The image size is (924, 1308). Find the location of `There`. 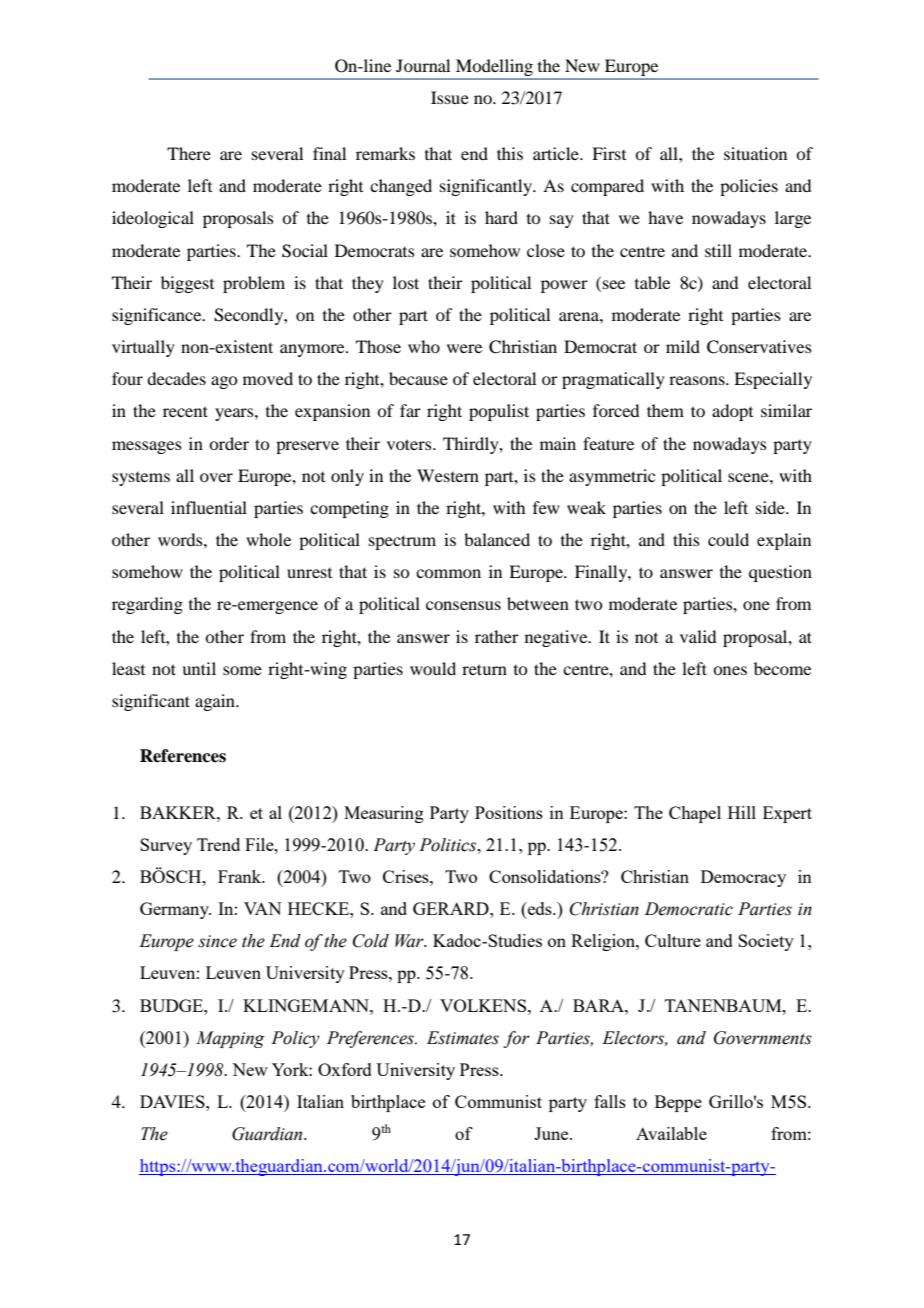

There is located at coordinates (189, 153).
